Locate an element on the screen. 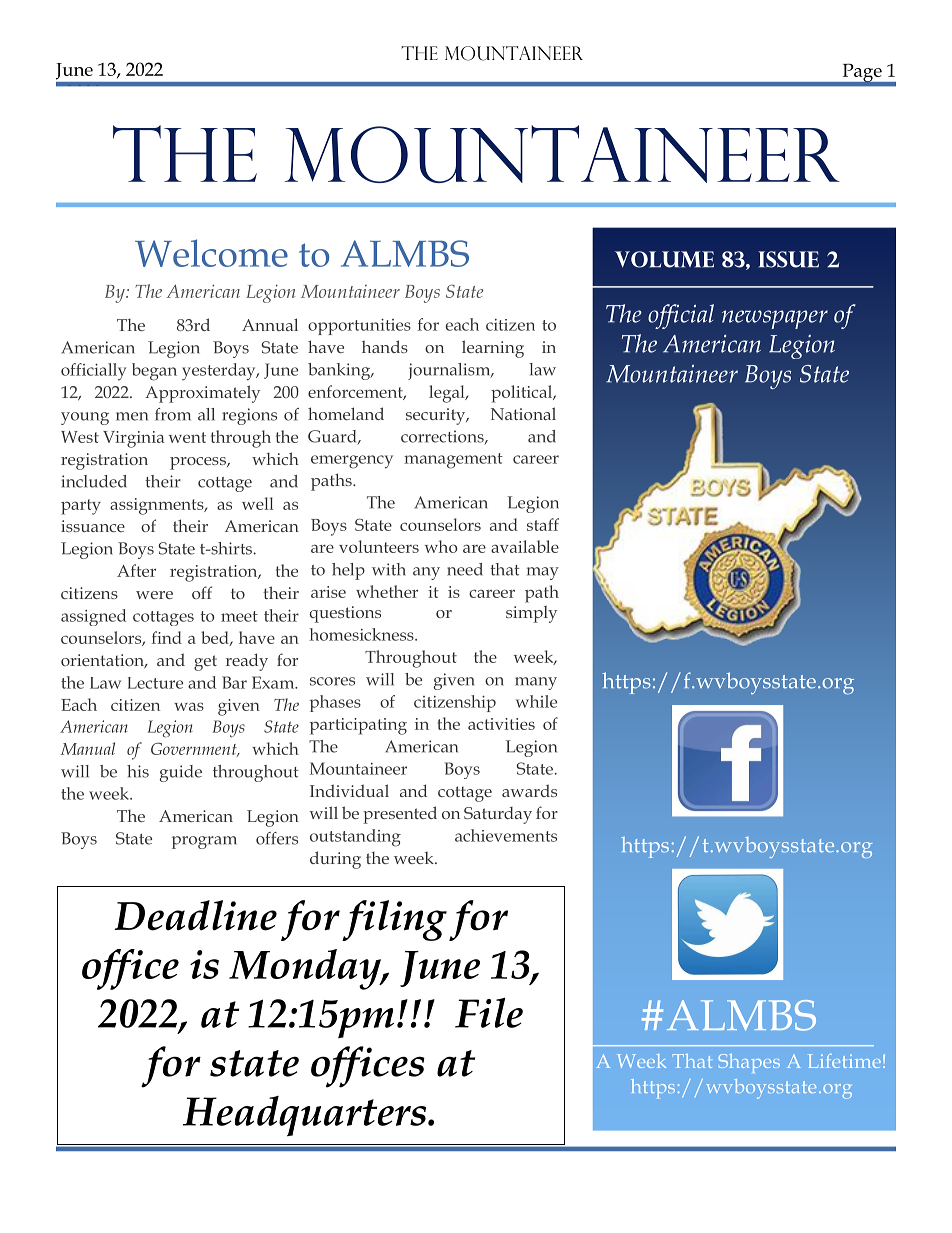 The image size is (952, 1233). security is located at coordinates (437, 416).
